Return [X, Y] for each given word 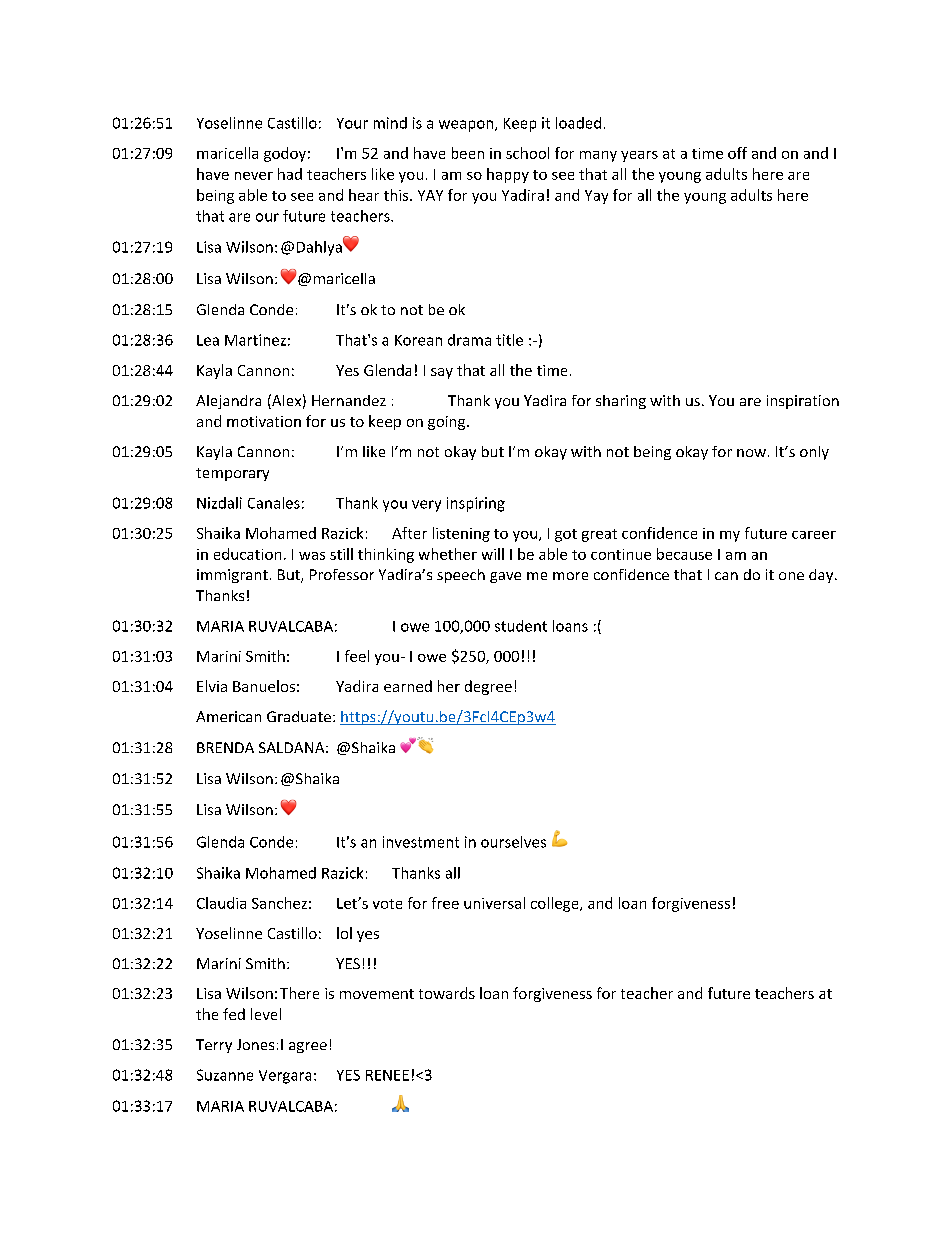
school [527, 153]
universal [494, 903]
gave [505, 577]
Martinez [255, 340]
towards [447, 993]
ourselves [513, 842]
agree [308, 1047]
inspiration [803, 402]
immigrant [232, 576]
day [822, 576]
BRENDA [225, 747]
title [509, 340]
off [737, 153]
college [556, 904]
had [290, 174]
